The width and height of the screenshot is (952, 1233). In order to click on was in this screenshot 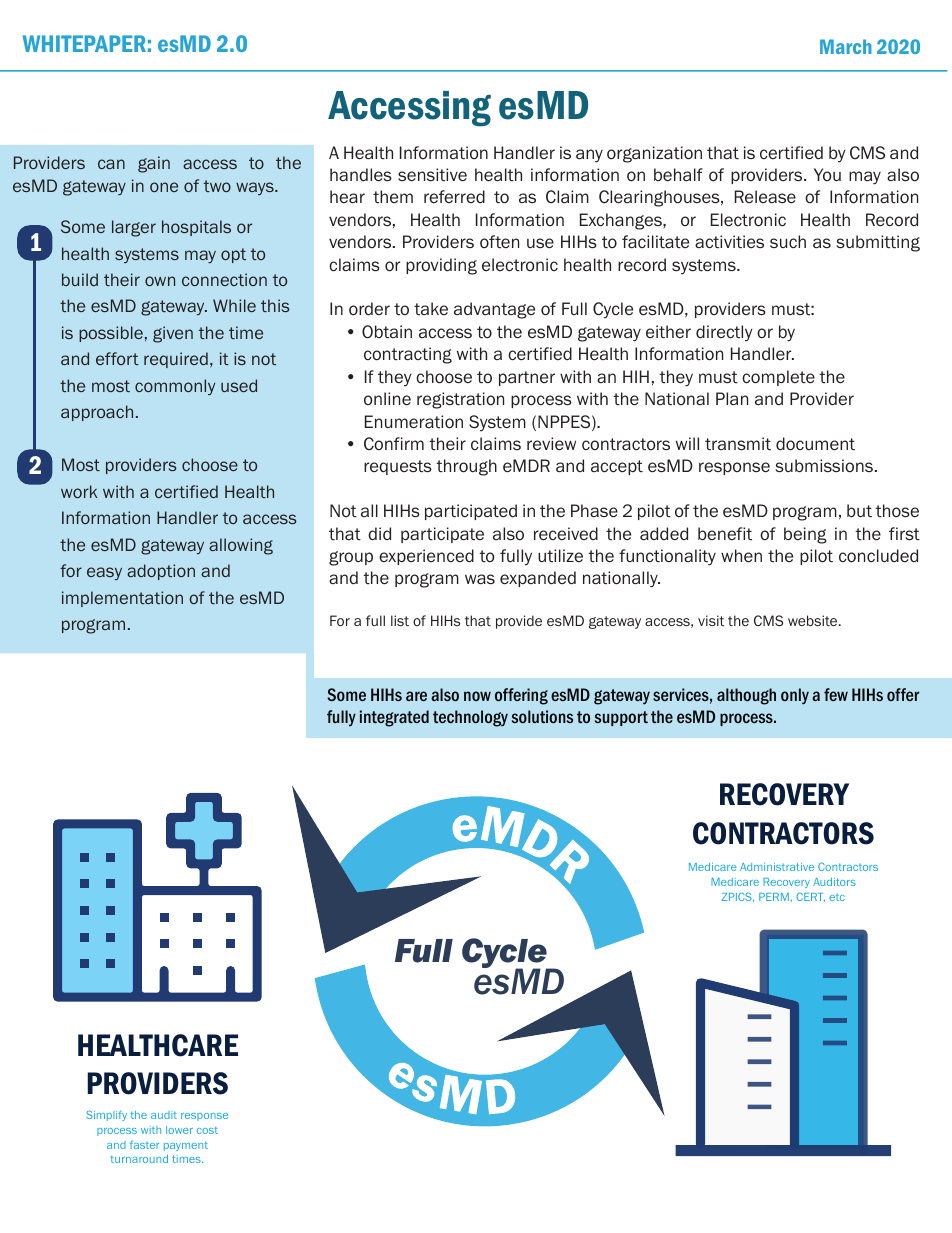, I will do `click(480, 579)`.
